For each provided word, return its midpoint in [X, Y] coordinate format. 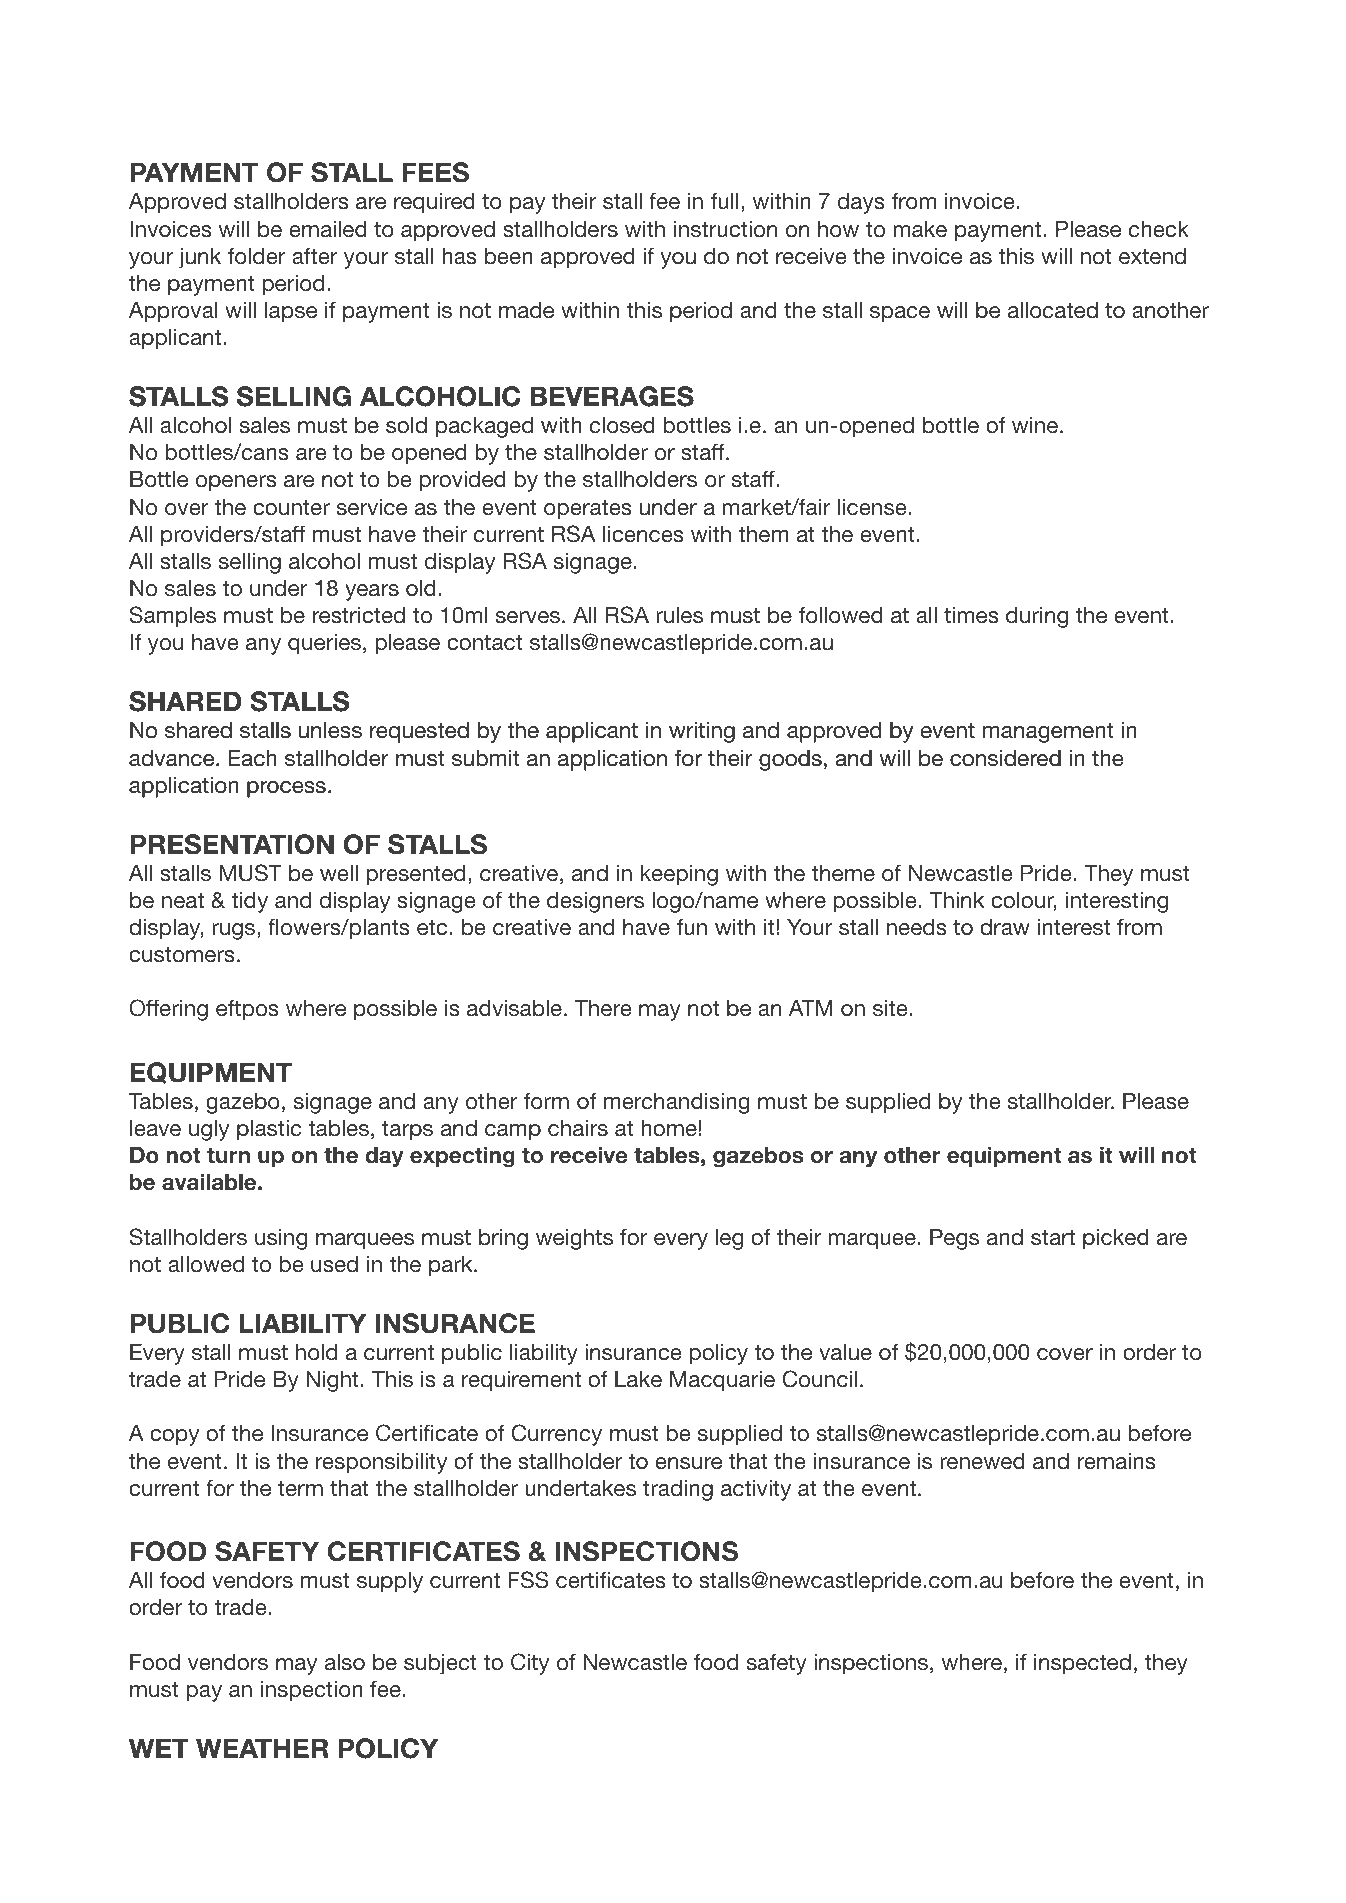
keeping [679, 875]
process [286, 789]
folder [257, 255]
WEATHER [262, 1748]
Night [332, 1381]
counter [291, 507]
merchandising [677, 1103]
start [1053, 1237]
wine [1036, 425]
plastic [269, 1130]
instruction [725, 229]
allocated [1053, 310]
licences [643, 534]
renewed [982, 1461]
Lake [638, 1379]
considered [1005, 758]
